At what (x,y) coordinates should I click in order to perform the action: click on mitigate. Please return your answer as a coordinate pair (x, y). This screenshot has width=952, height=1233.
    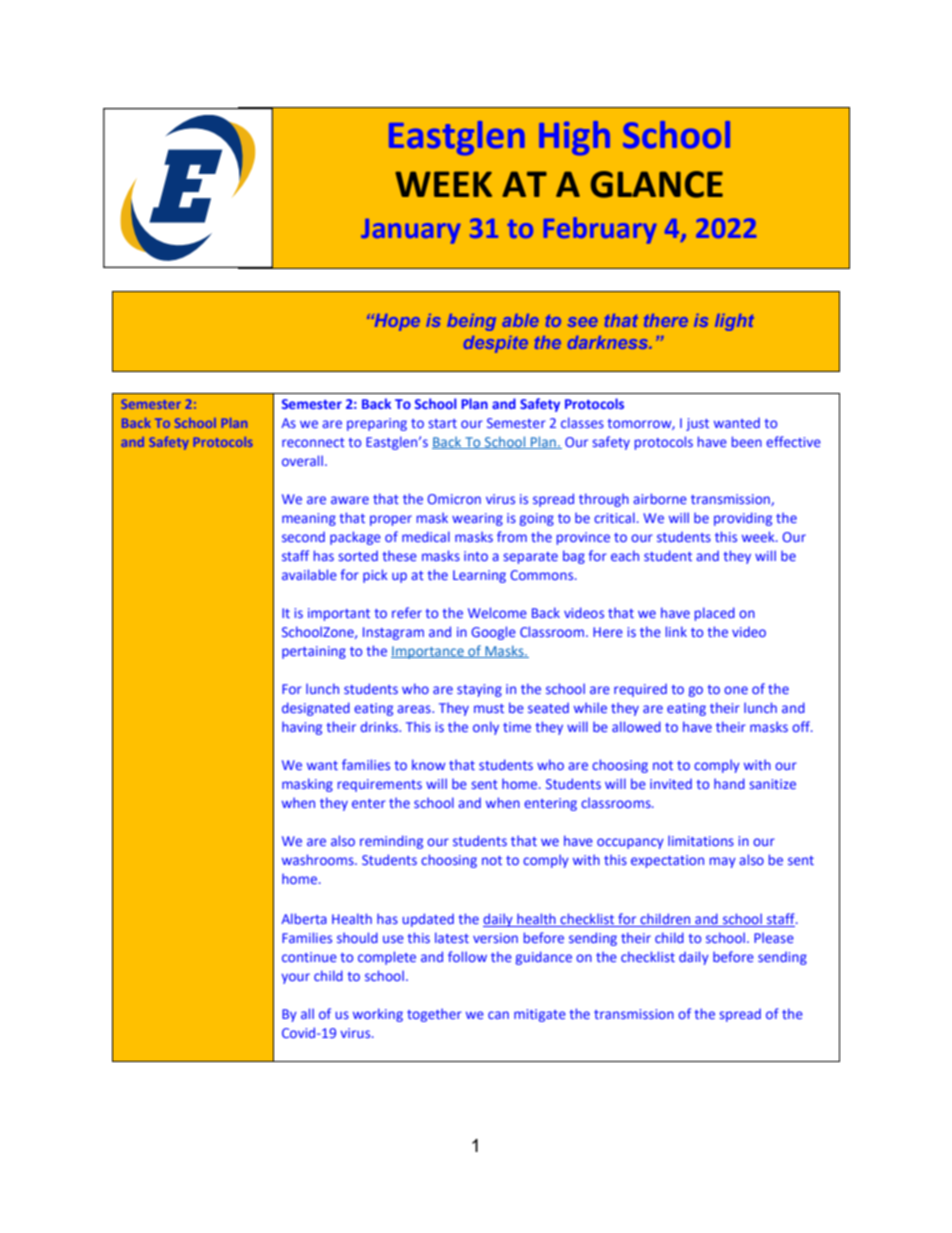
    Looking at the image, I should click on (540, 1015).
